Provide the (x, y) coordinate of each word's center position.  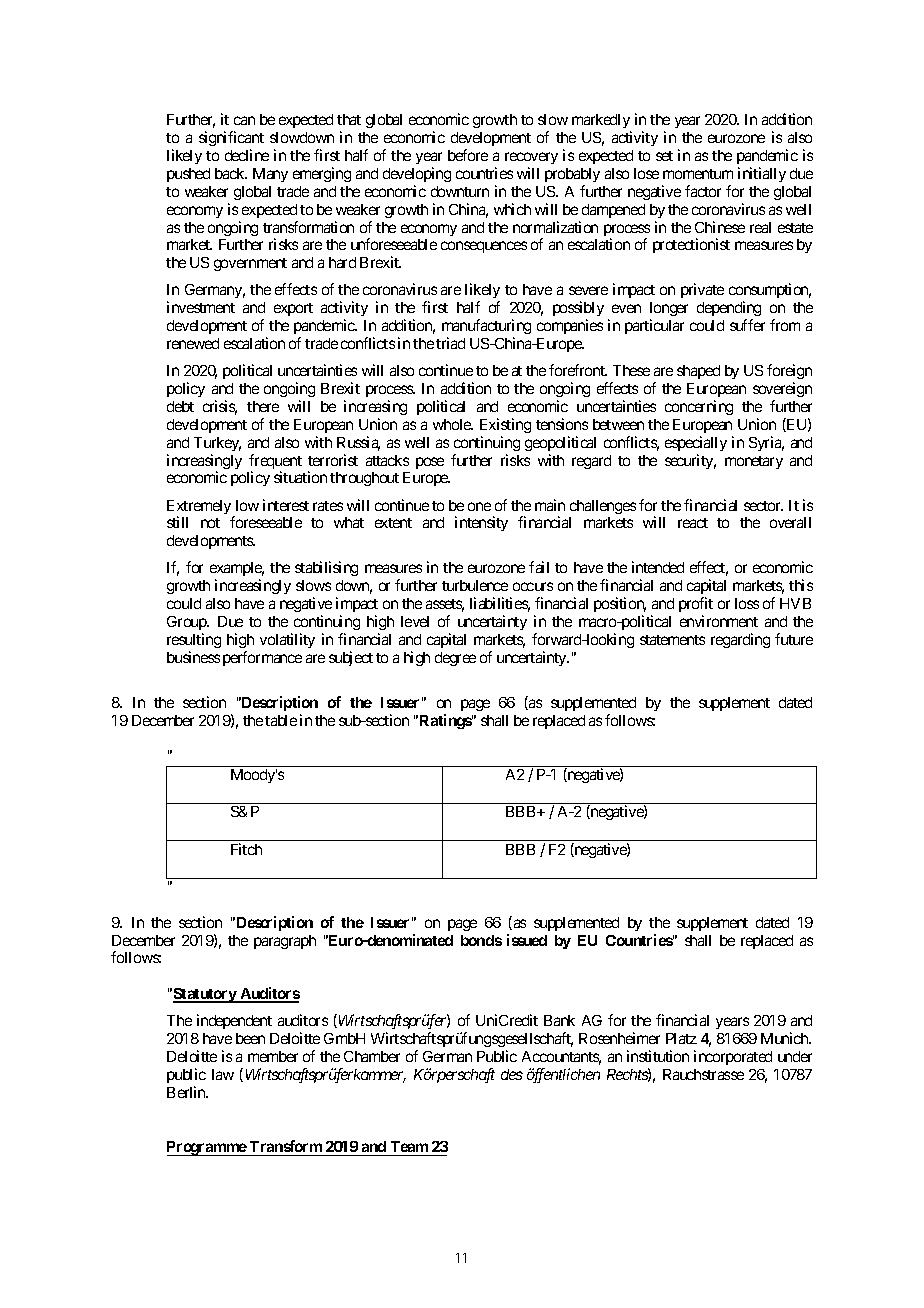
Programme (207, 1148)
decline (247, 155)
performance (262, 658)
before (468, 155)
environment (719, 621)
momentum (698, 174)
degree (455, 659)
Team (409, 1148)
